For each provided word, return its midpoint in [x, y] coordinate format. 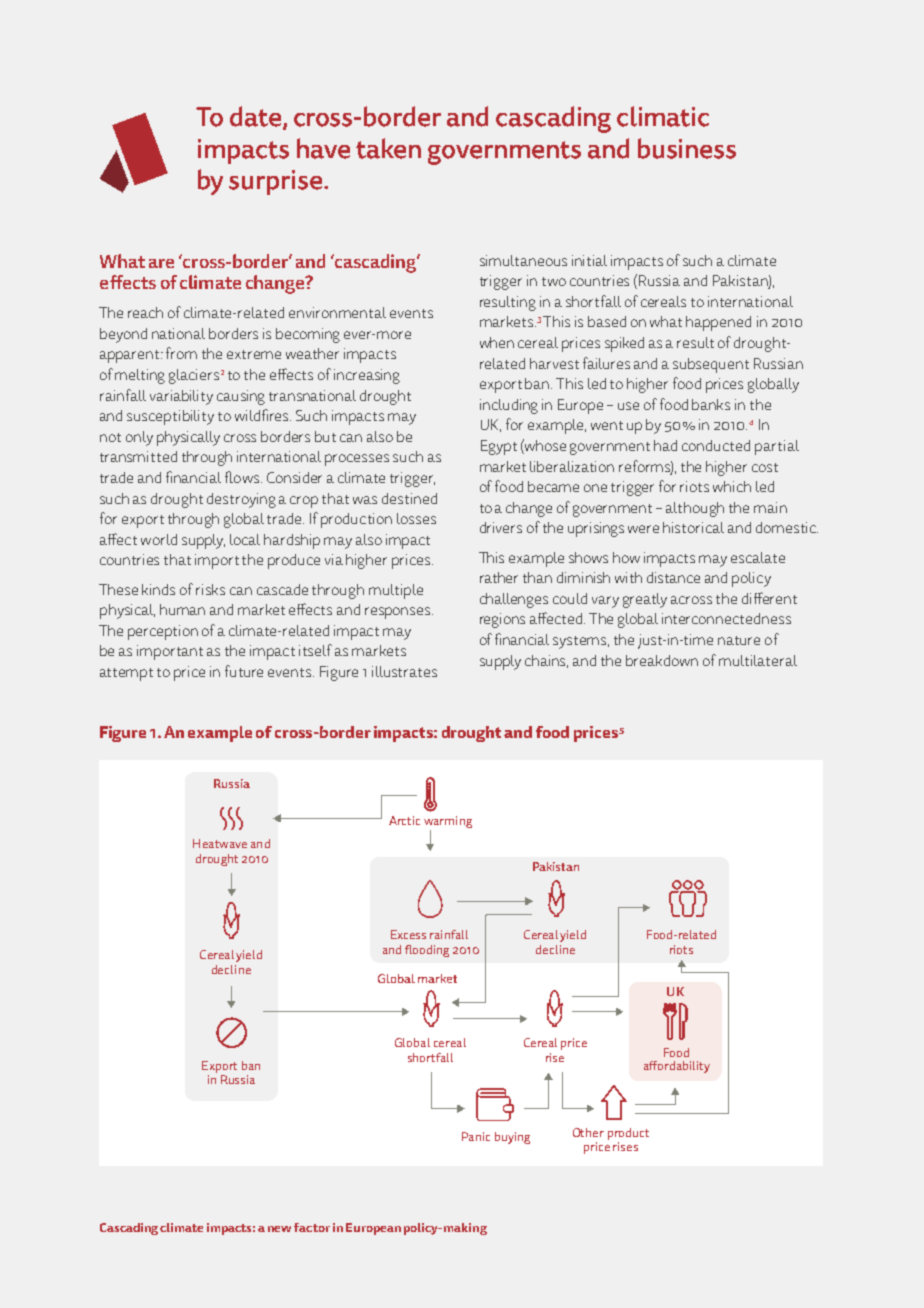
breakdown [662, 660]
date [255, 116]
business [687, 148]
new [279, 1229]
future [244, 671]
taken [388, 148]
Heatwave [220, 843]
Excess [408, 934]
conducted [716, 445]
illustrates [404, 671]
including [509, 406]
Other [588, 1132]
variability [181, 397]
